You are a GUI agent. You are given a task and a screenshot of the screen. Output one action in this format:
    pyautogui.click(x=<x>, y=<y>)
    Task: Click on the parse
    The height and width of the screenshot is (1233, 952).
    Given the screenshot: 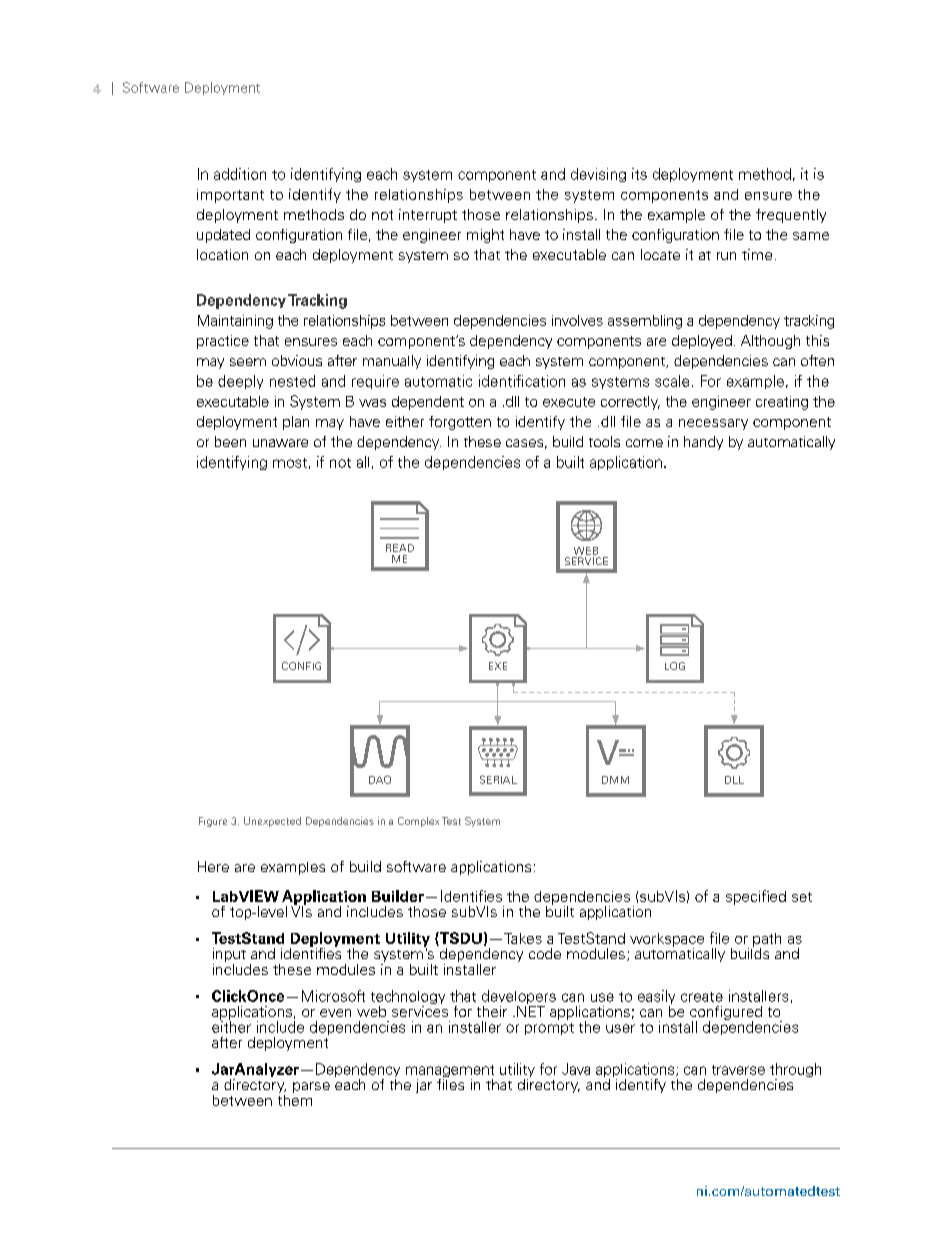 What is the action you would take?
    pyautogui.click(x=311, y=1087)
